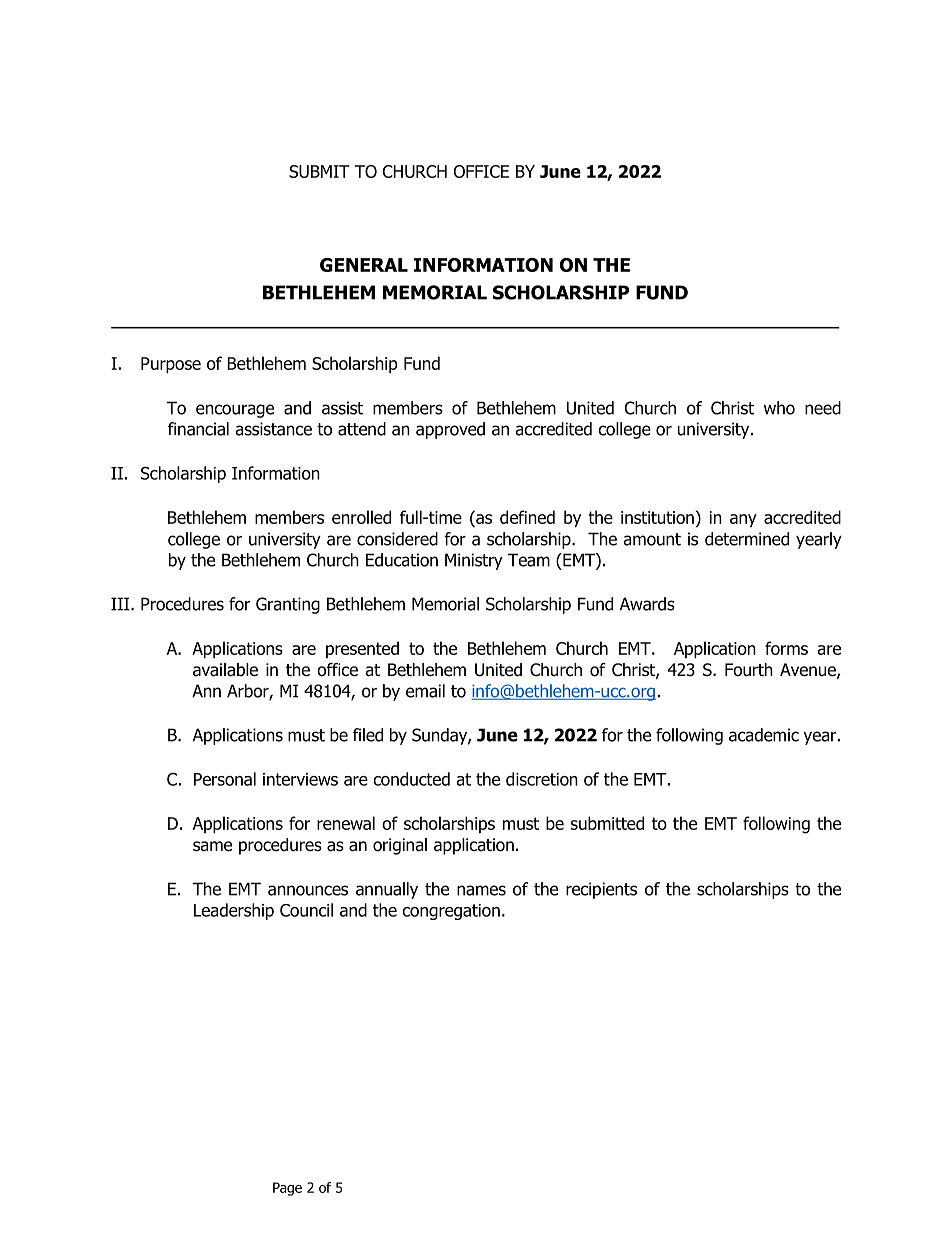  I want to click on Personal, so click(225, 779).
